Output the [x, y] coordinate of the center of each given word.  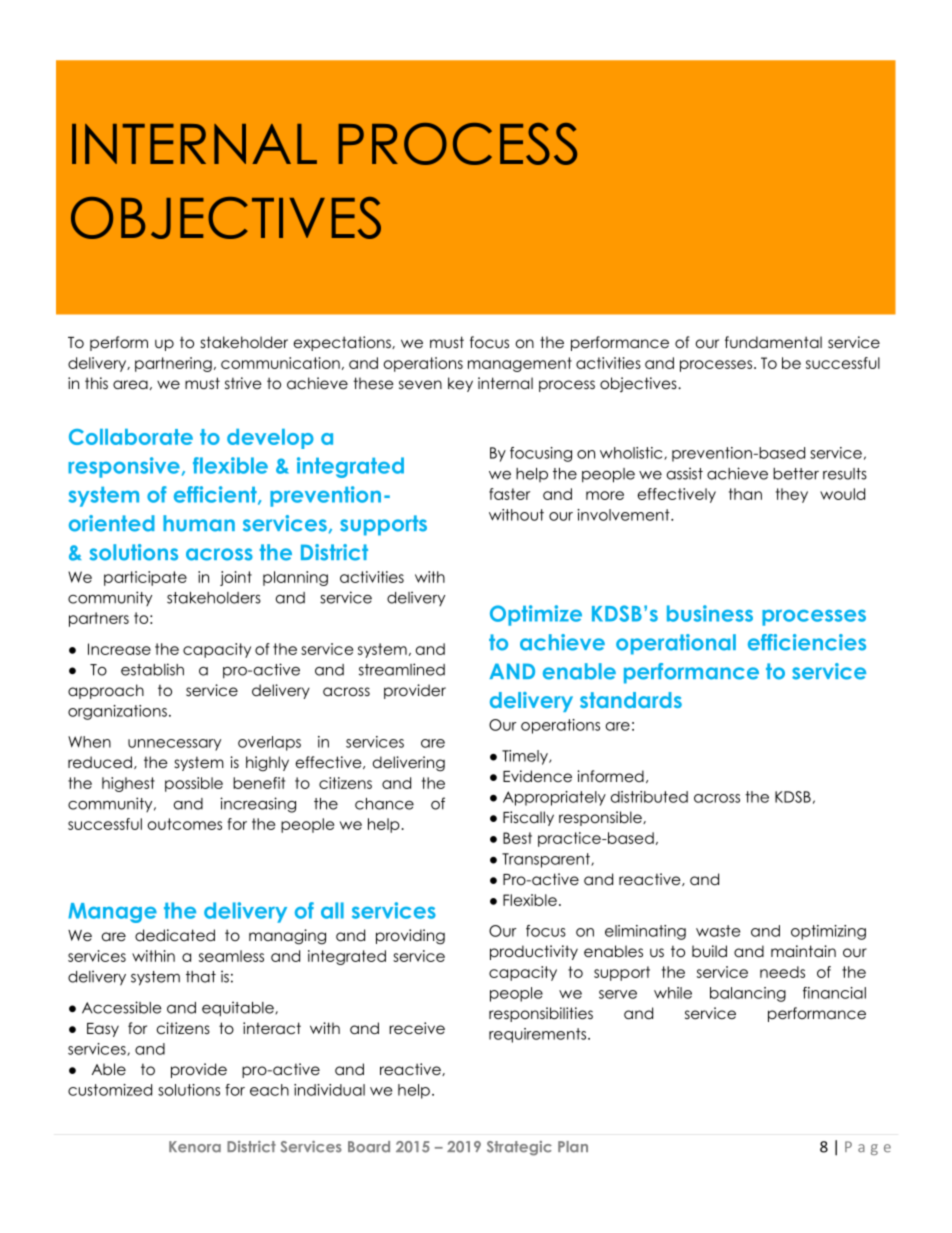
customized [110, 1090]
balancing [748, 994]
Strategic [519, 1148]
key [460, 384]
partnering [173, 364]
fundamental [773, 342]
